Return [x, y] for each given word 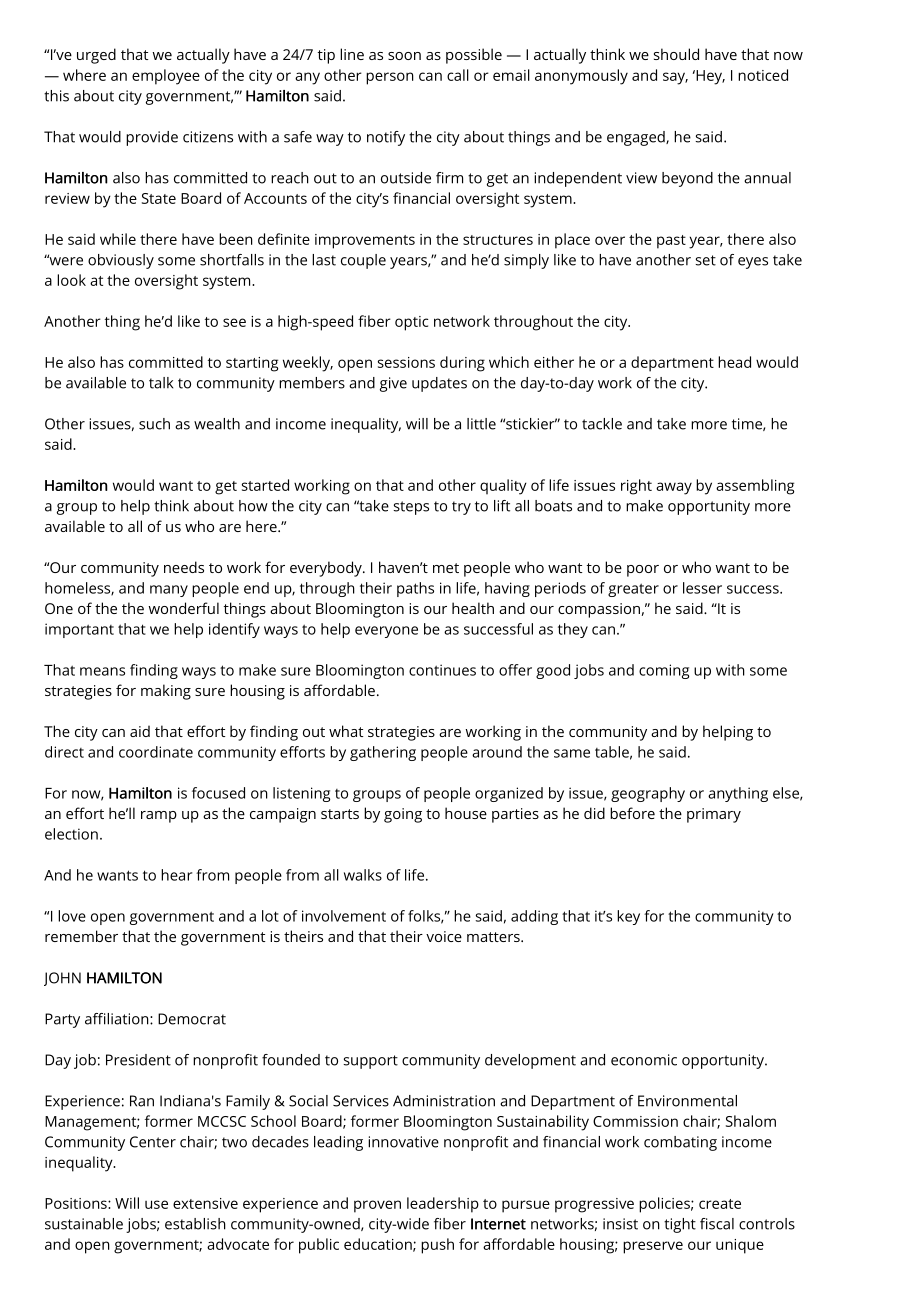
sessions [406, 362]
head [734, 362]
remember [81, 936]
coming [664, 671]
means [102, 671]
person [390, 78]
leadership [443, 1205]
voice [444, 936]
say [675, 78]
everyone [386, 632]
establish [195, 1224]
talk [161, 383]
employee [166, 77]
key [628, 917]
